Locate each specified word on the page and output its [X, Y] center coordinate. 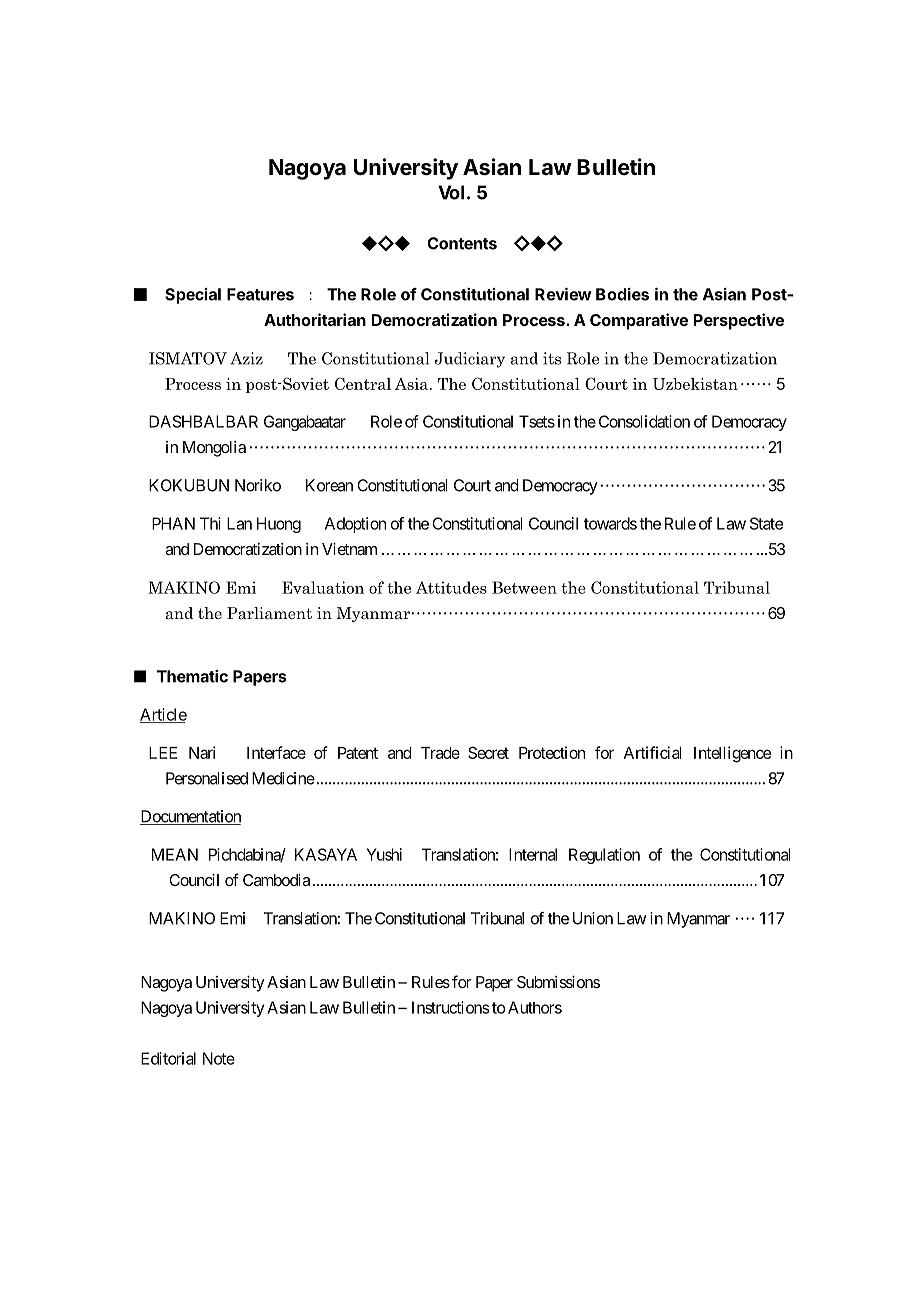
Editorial [168, 1058]
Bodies [622, 294]
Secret [488, 752]
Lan [239, 523]
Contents [462, 243]
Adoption [355, 525]
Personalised [207, 778]
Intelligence [732, 754]
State [766, 523]
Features [260, 294]
